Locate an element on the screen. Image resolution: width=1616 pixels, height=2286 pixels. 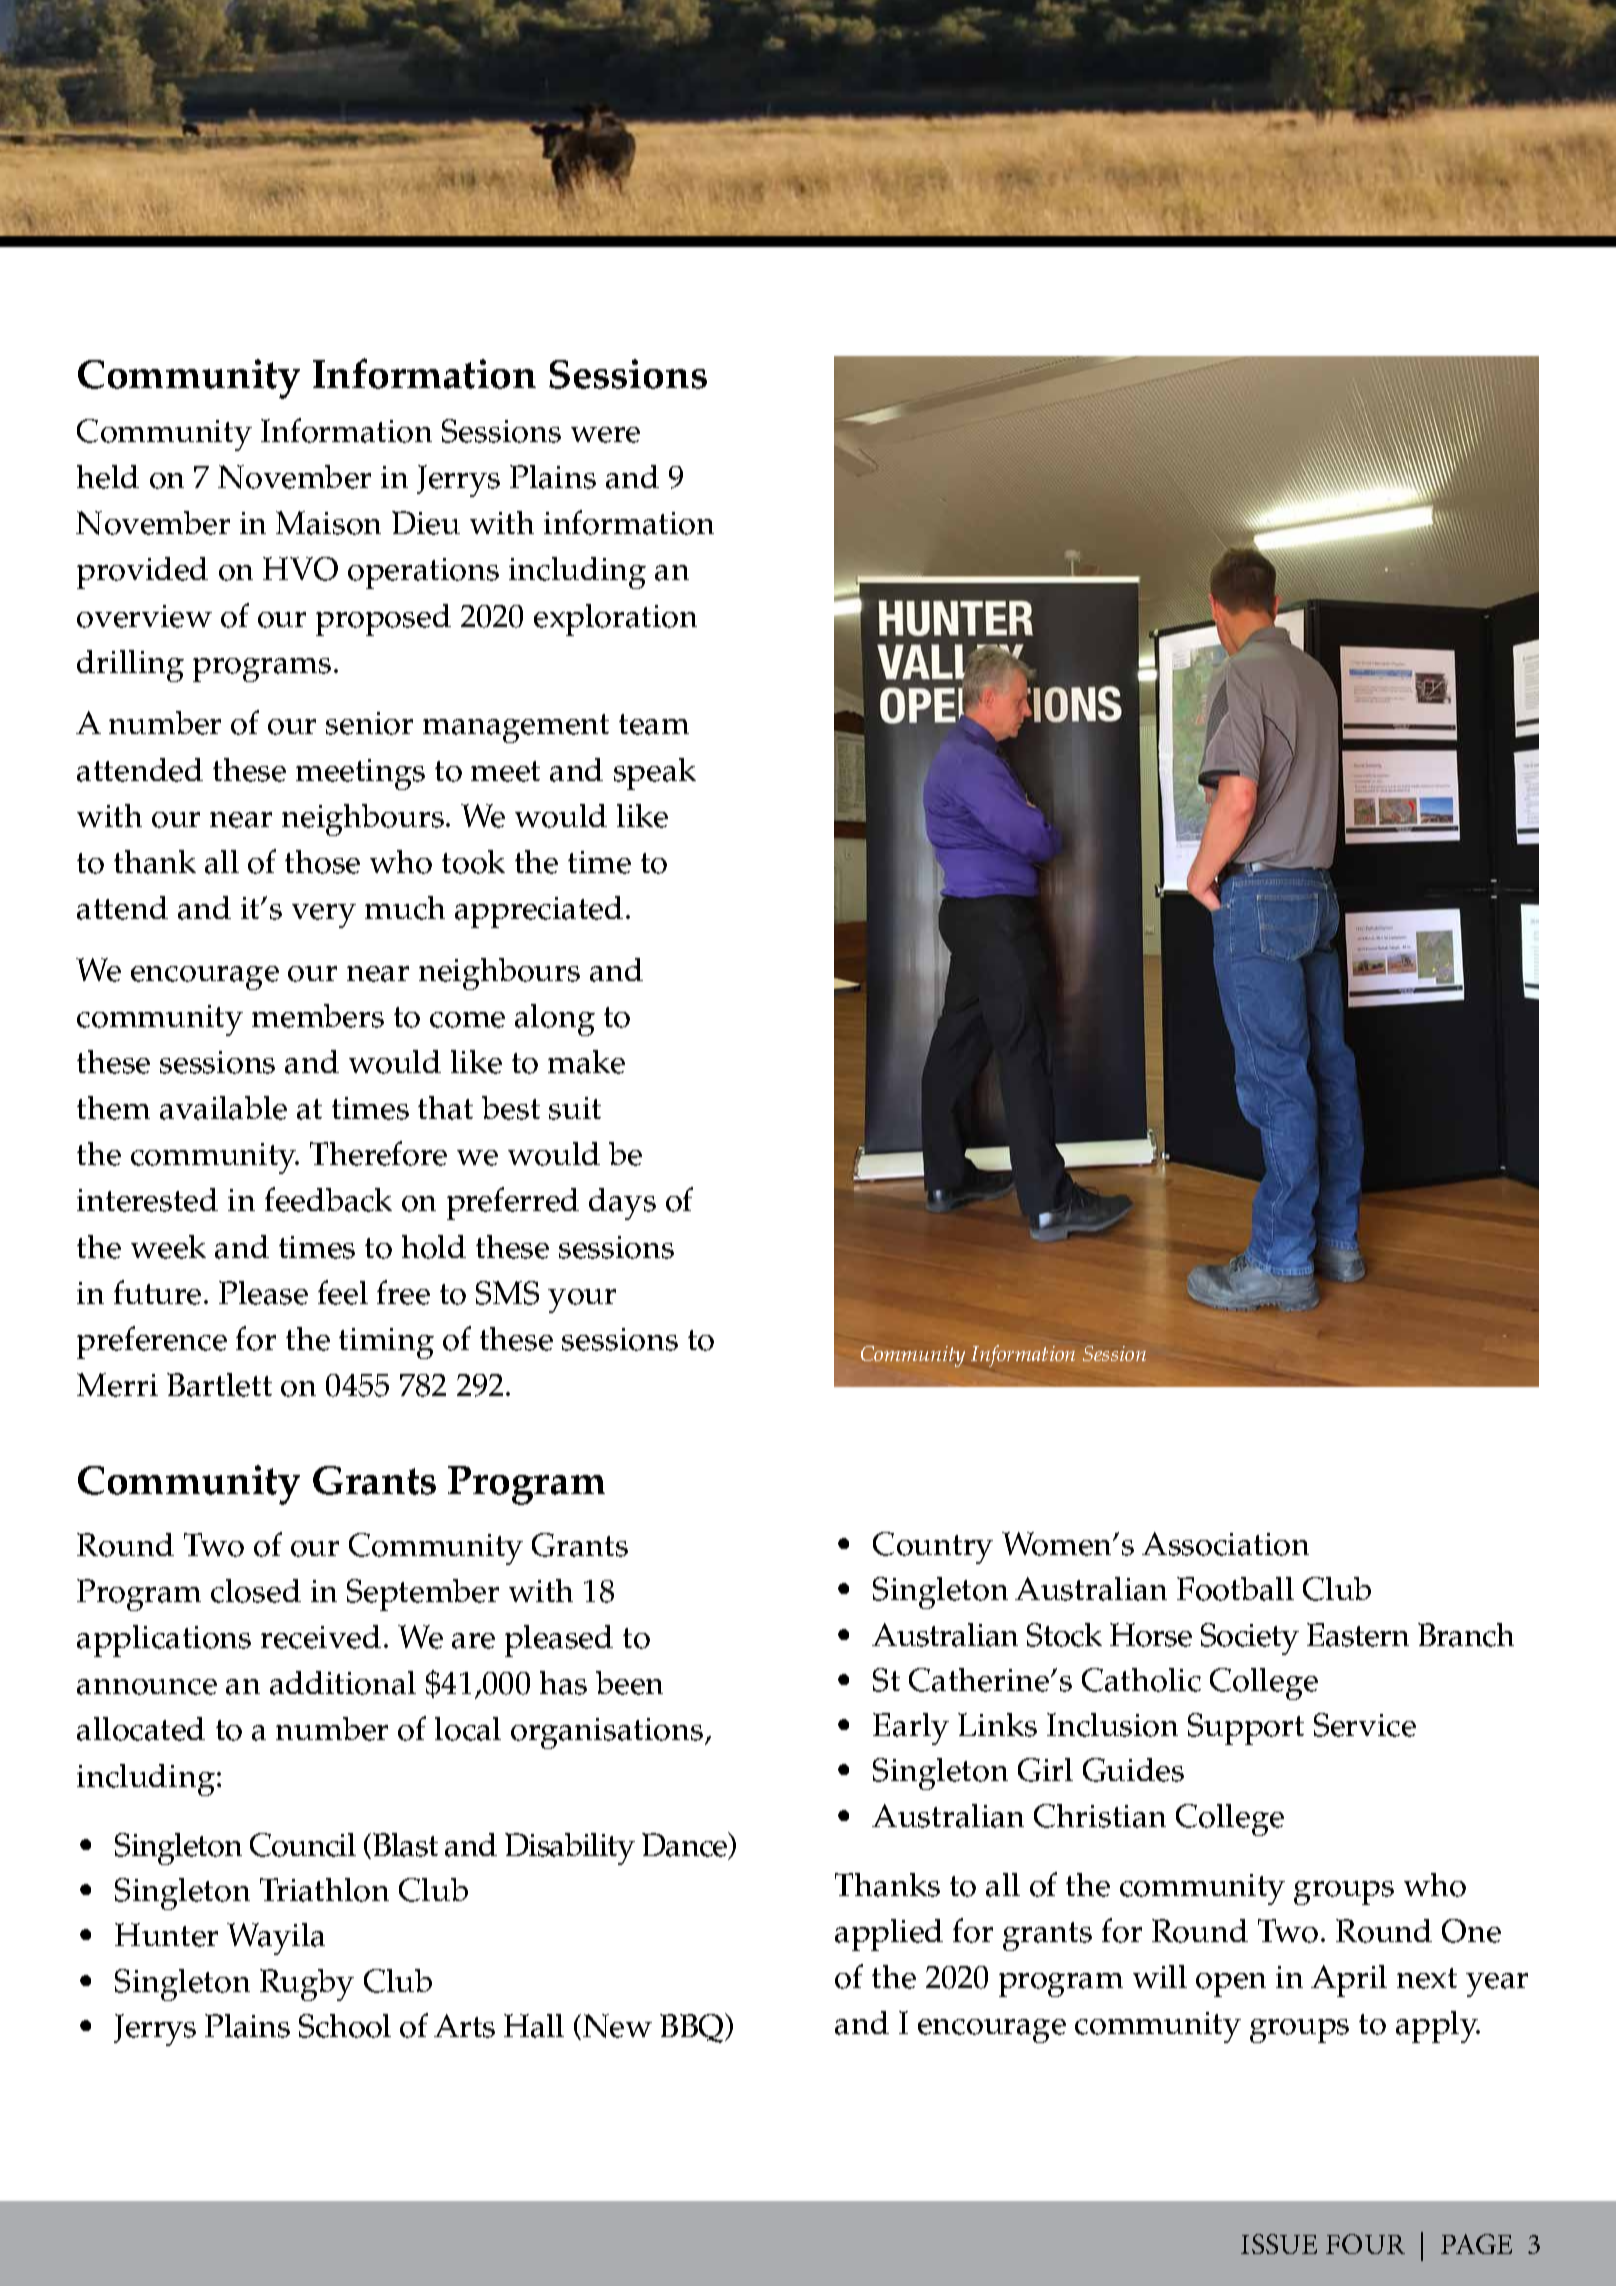
Bartlett is located at coordinates (219, 1385).
